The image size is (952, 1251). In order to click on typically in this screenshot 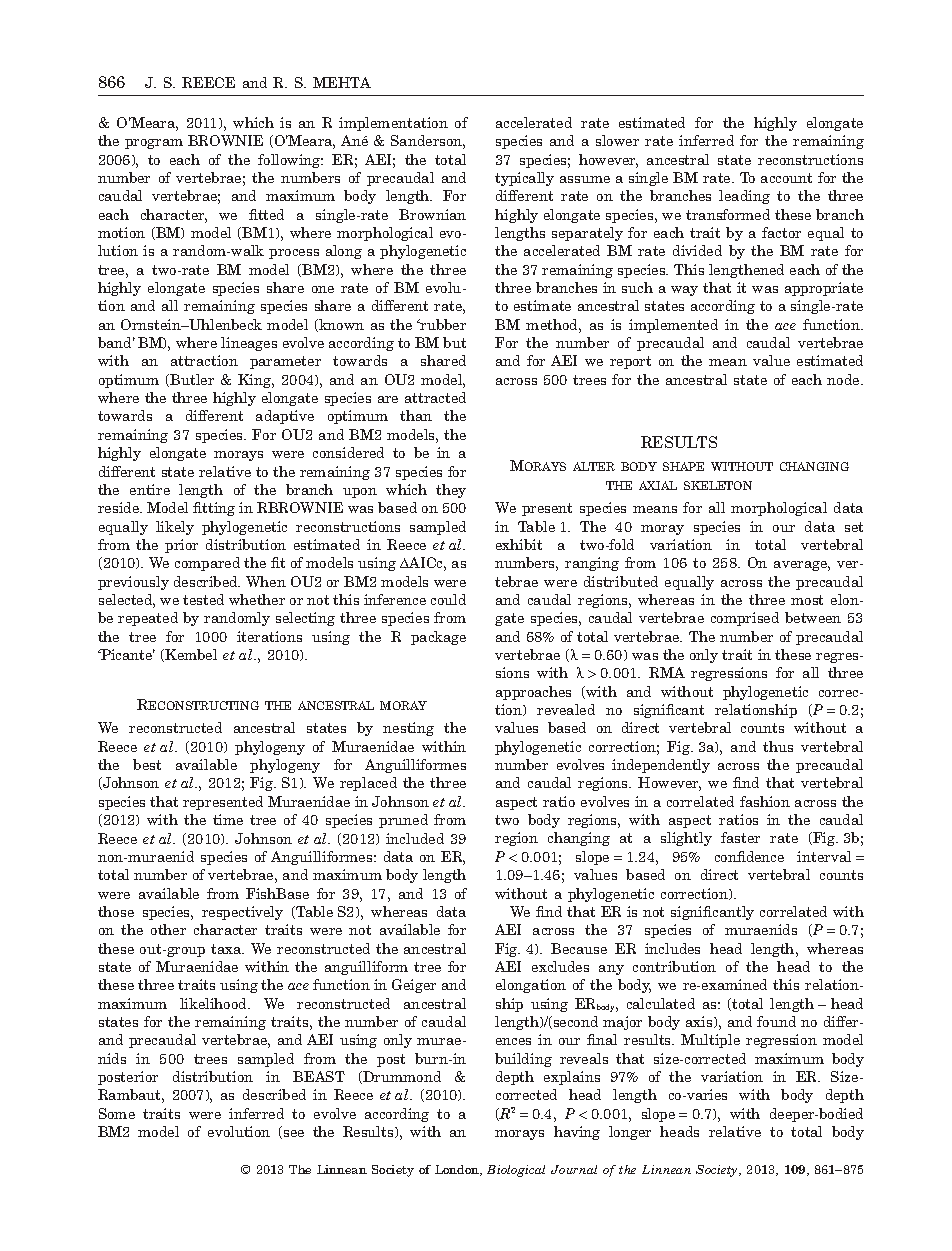, I will do `click(524, 179)`.
